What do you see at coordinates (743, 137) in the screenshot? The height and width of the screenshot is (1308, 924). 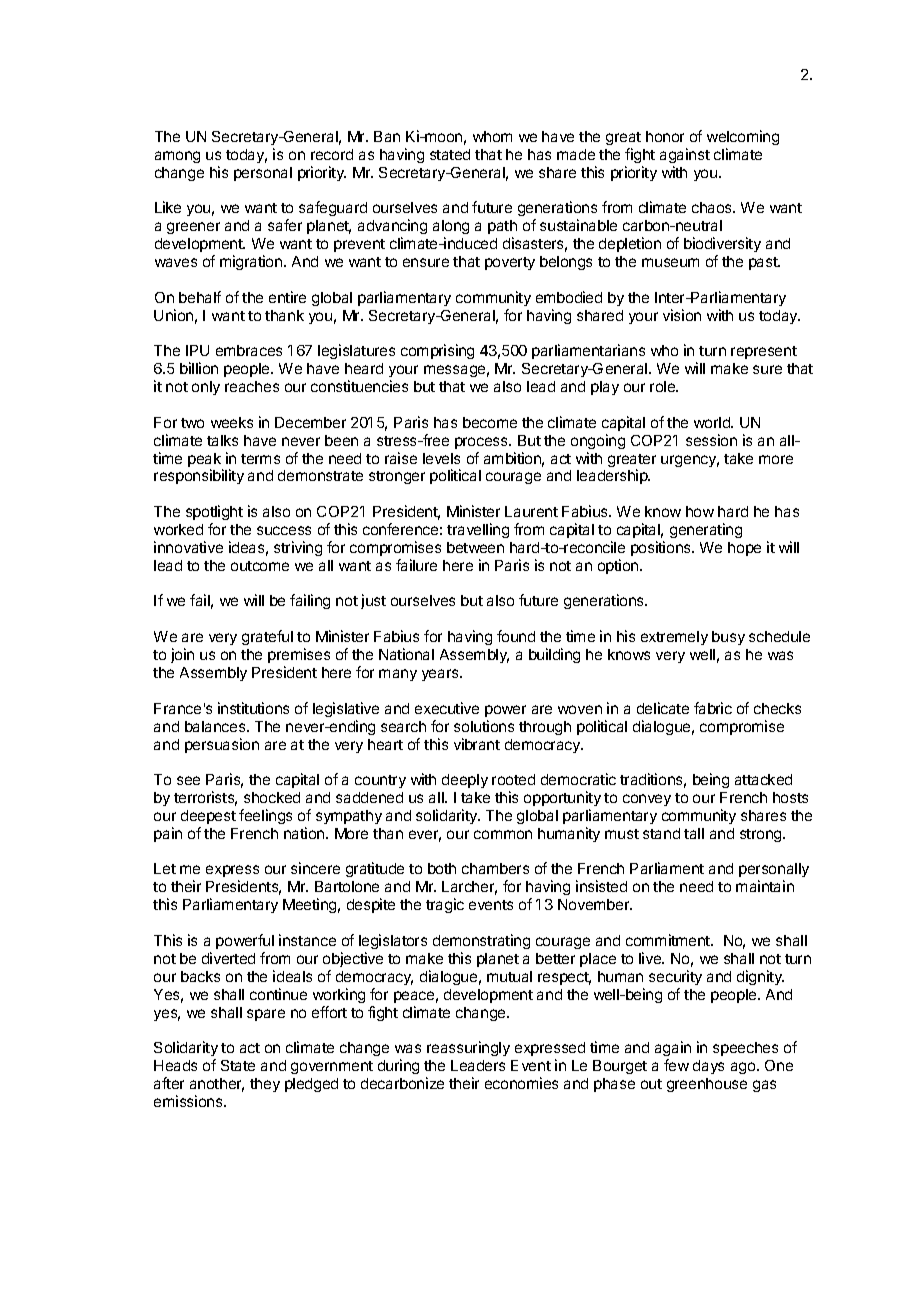 I see `welcoming` at bounding box center [743, 137].
